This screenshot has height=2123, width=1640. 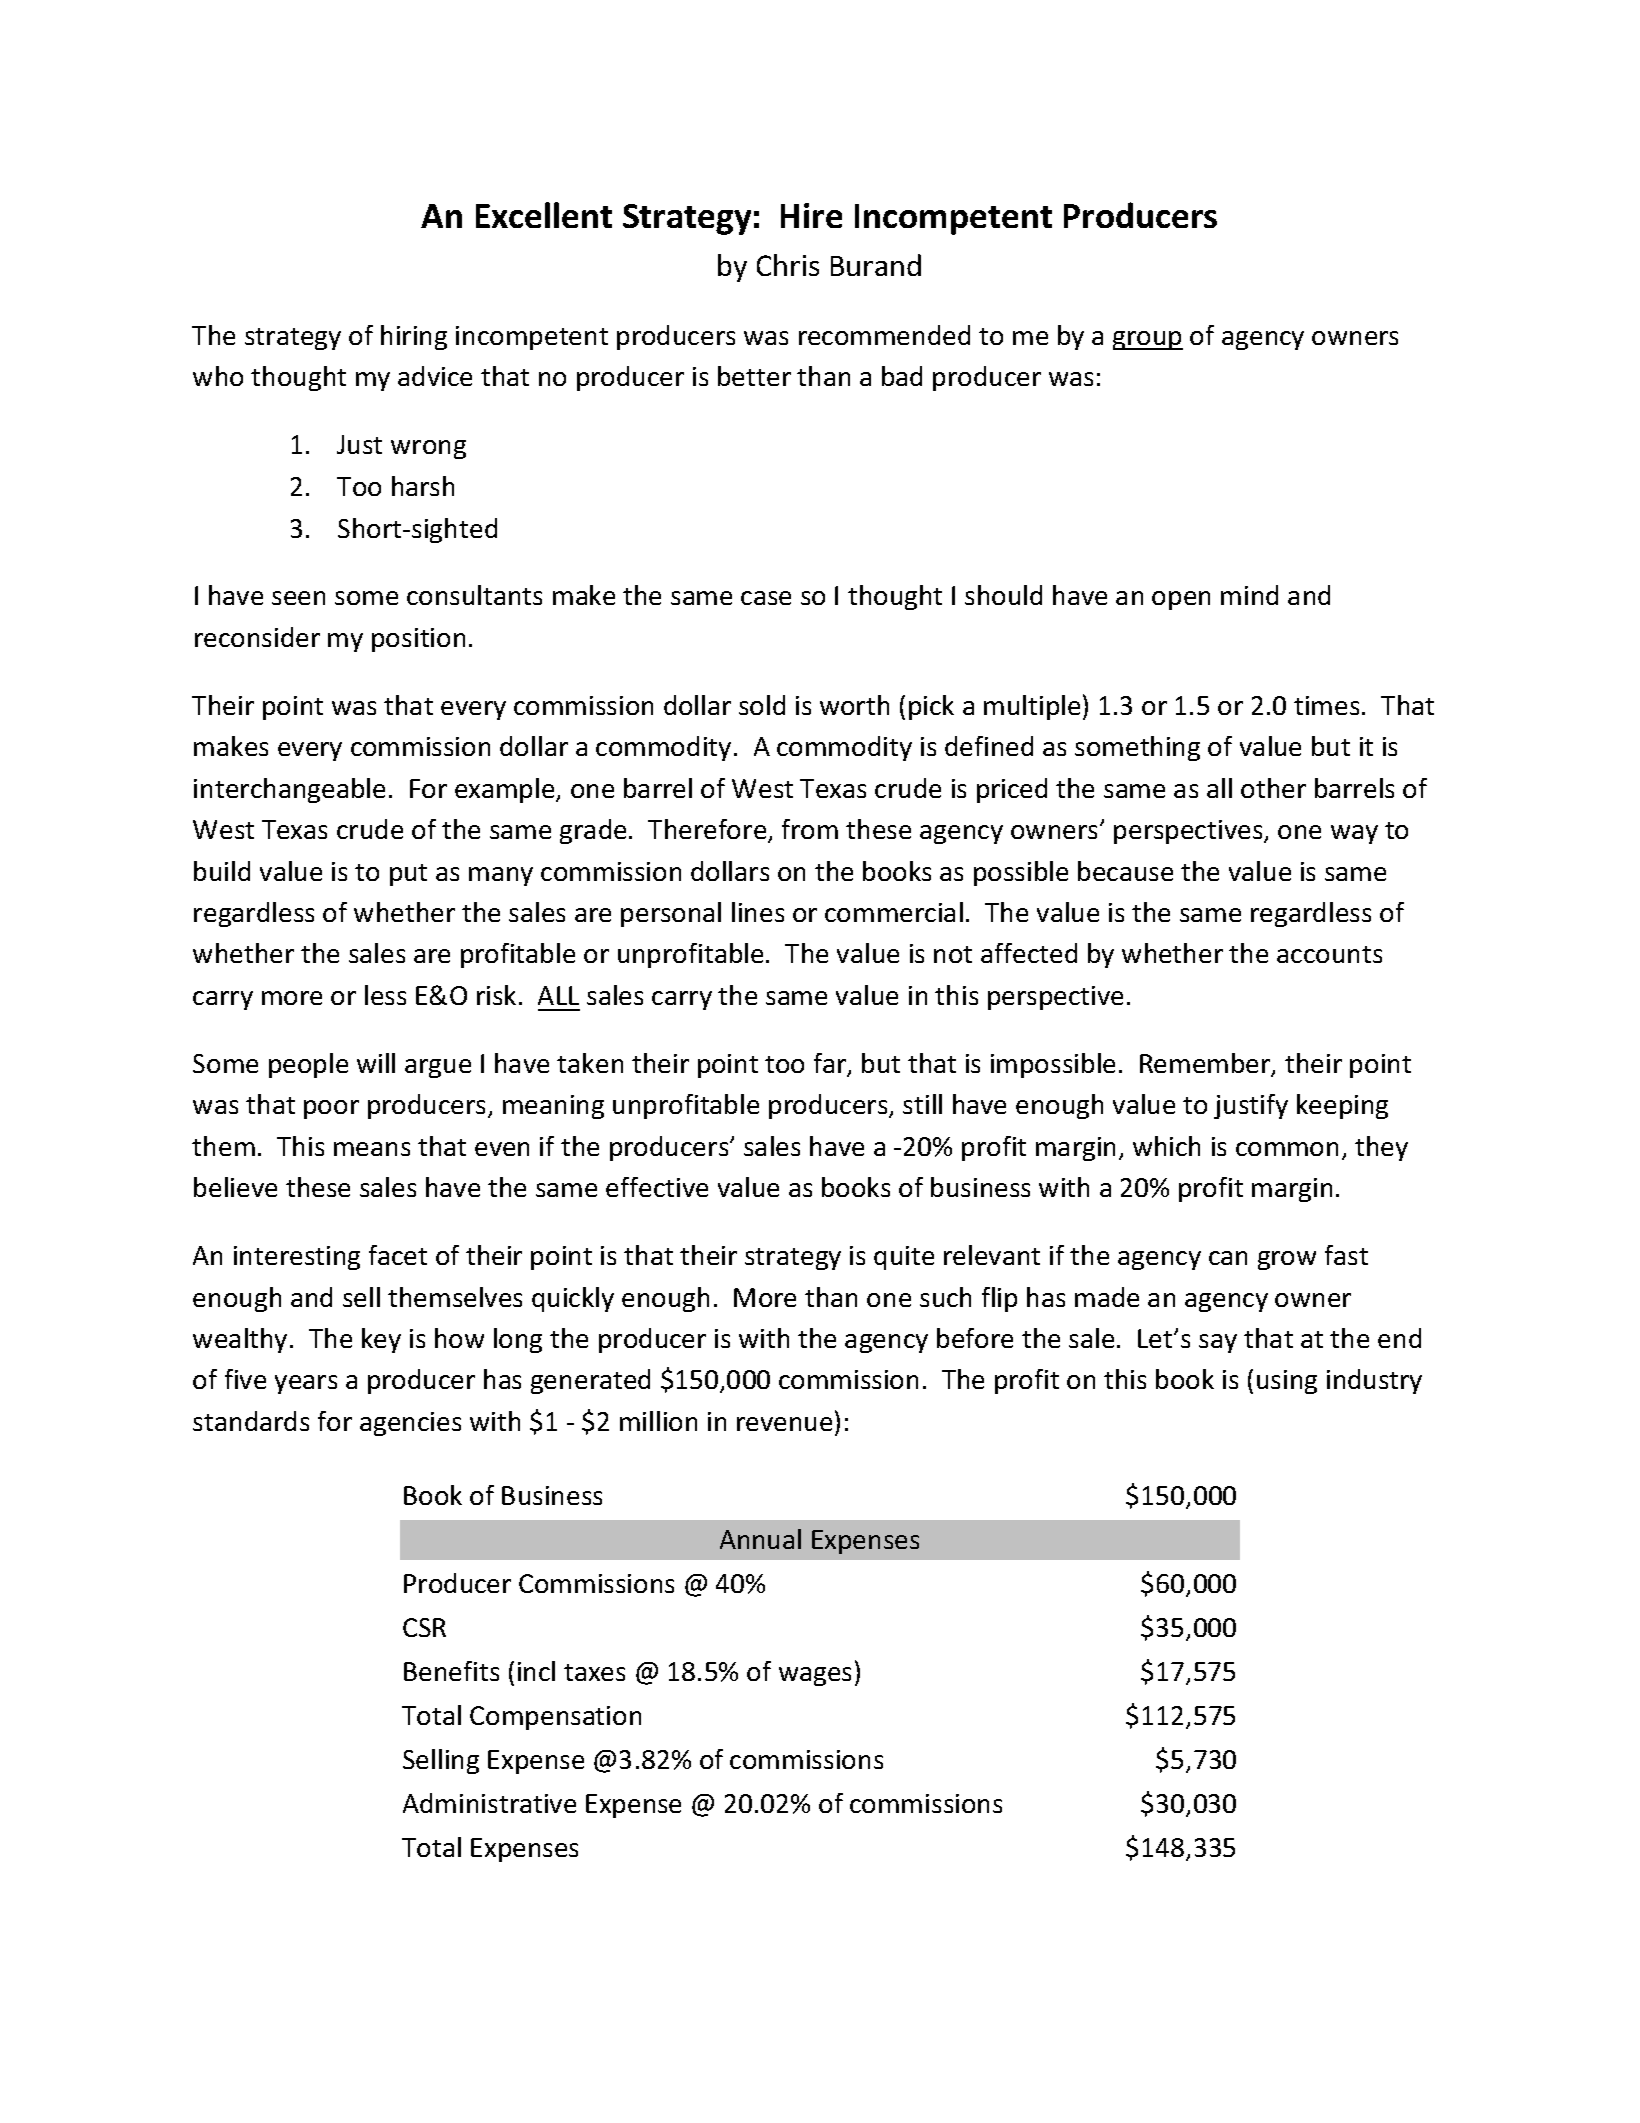 What do you see at coordinates (1228, 1258) in the screenshot?
I see `can` at bounding box center [1228, 1258].
